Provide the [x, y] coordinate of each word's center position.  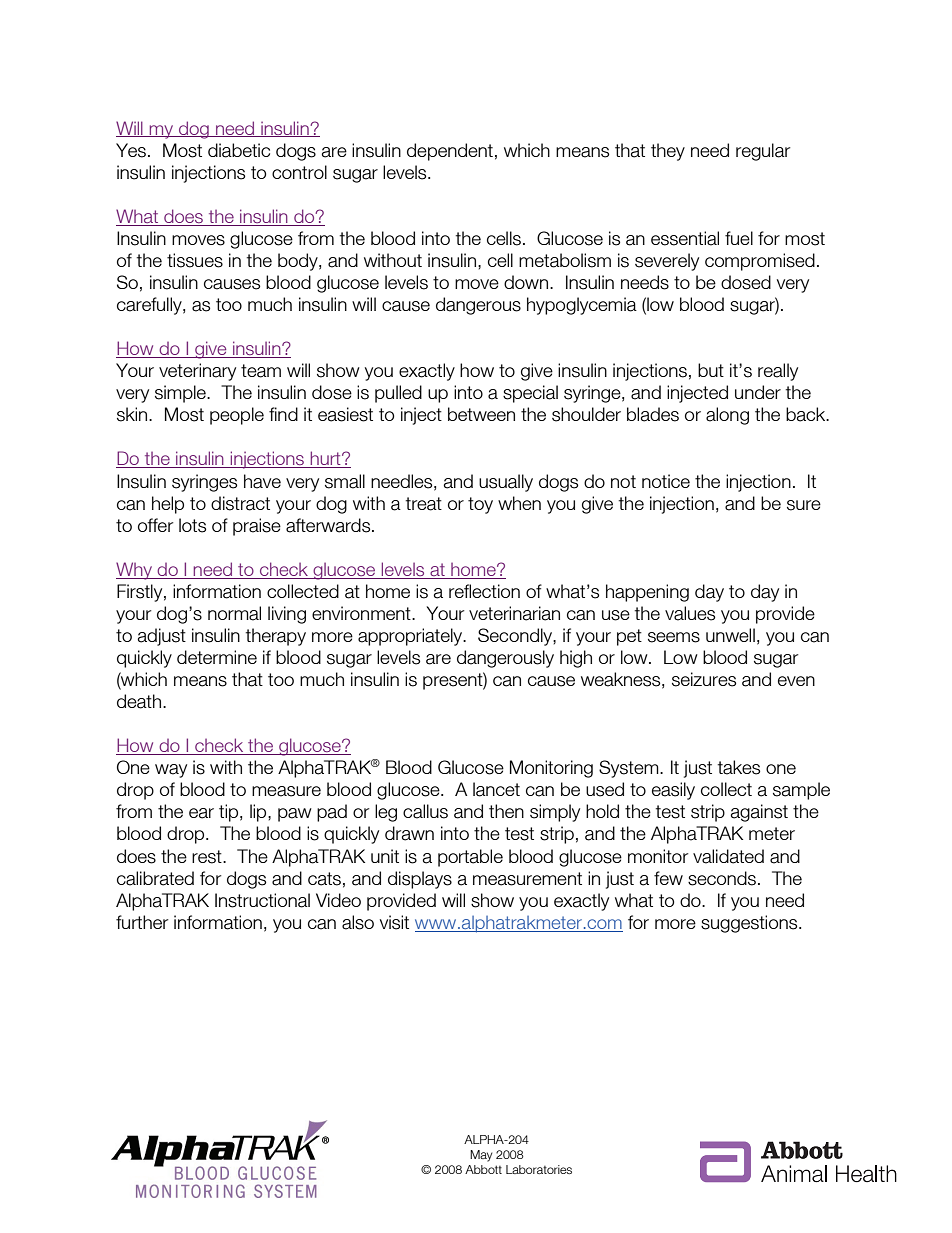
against [759, 813]
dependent [450, 152]
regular [763, 152]
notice [666, 481]
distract [240, 503]
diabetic [239, 150]
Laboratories [539, 1169]
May [481, 1156]
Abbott [483, 1169]
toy [480, 505]
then [506, 811]
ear [201, 813]
